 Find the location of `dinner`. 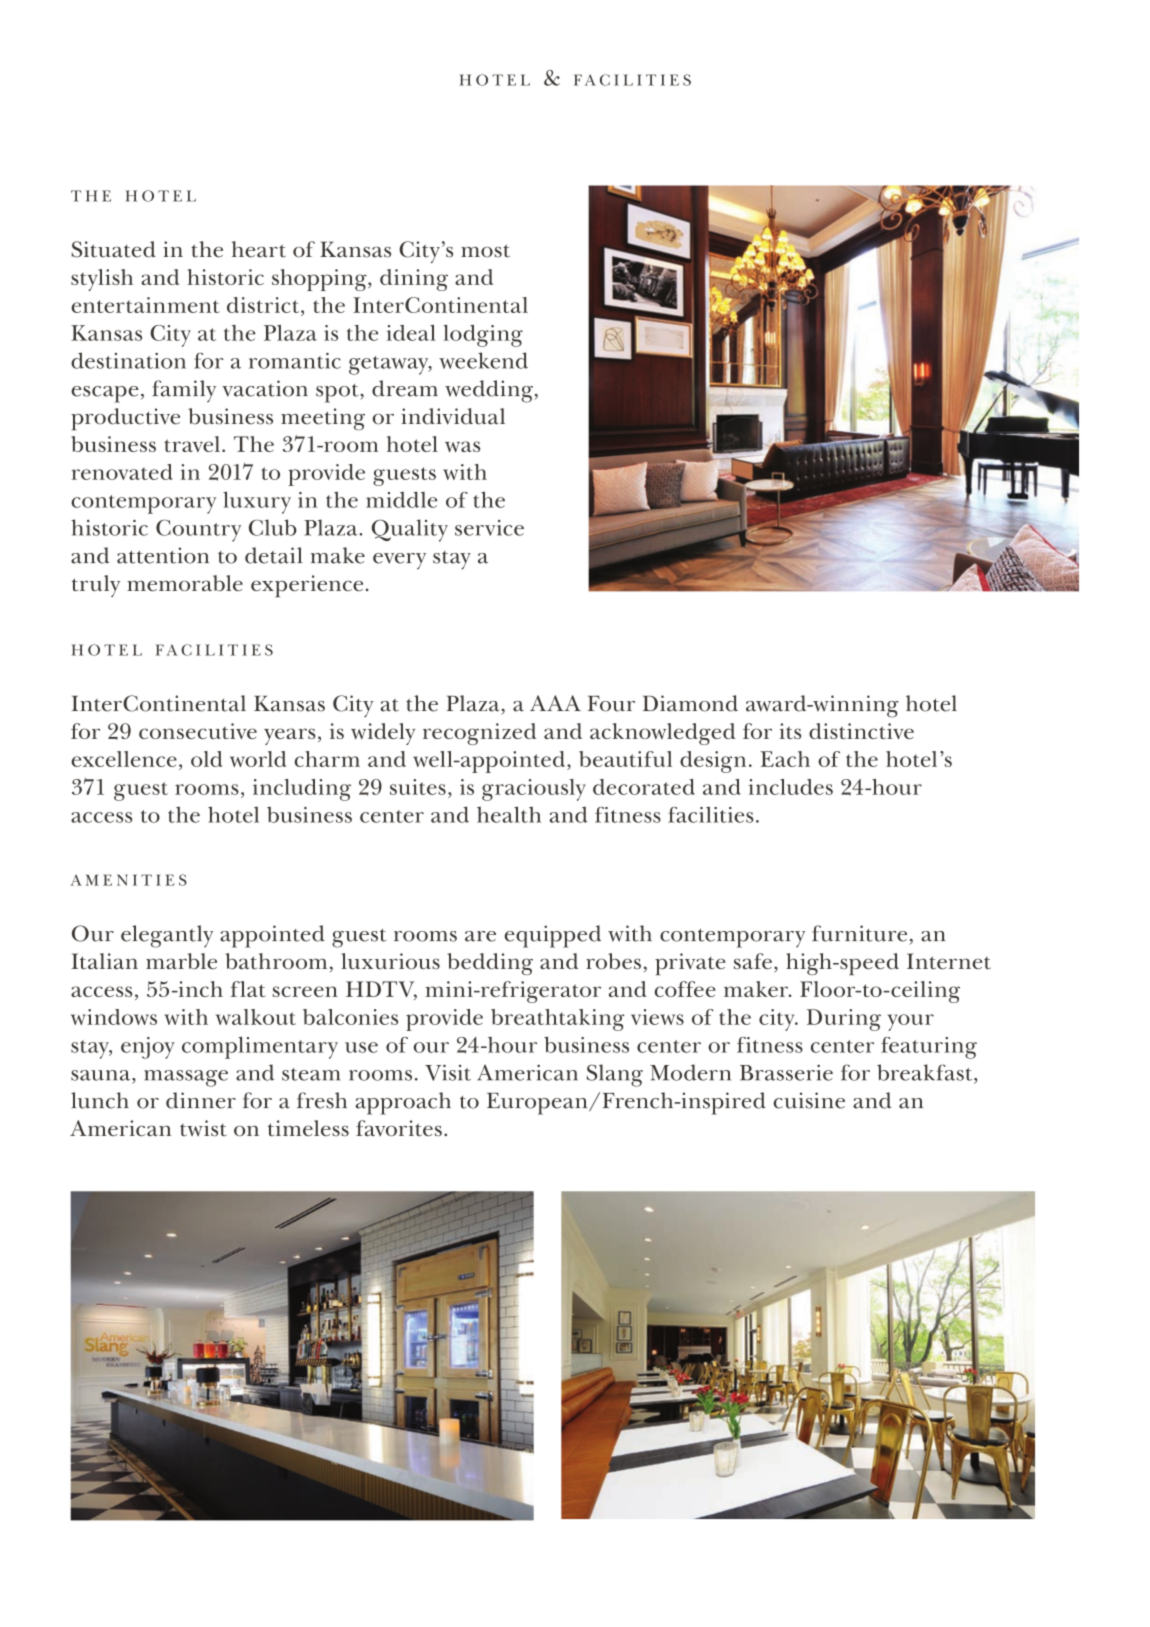

dinner is located at coordinates (201, 1100).
